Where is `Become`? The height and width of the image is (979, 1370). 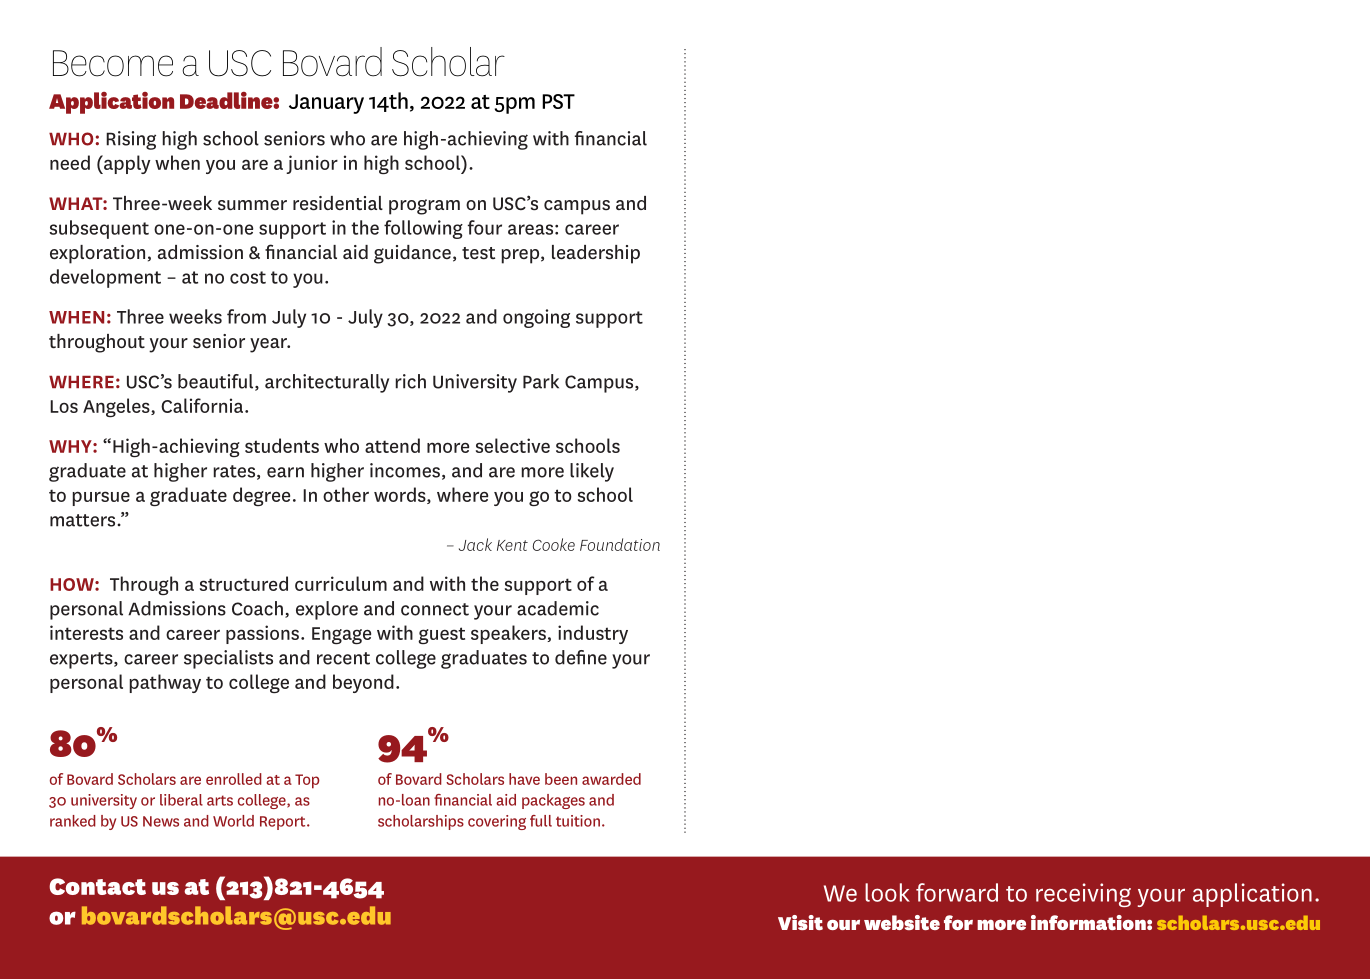 Become is located at coordinates (113, 63).
